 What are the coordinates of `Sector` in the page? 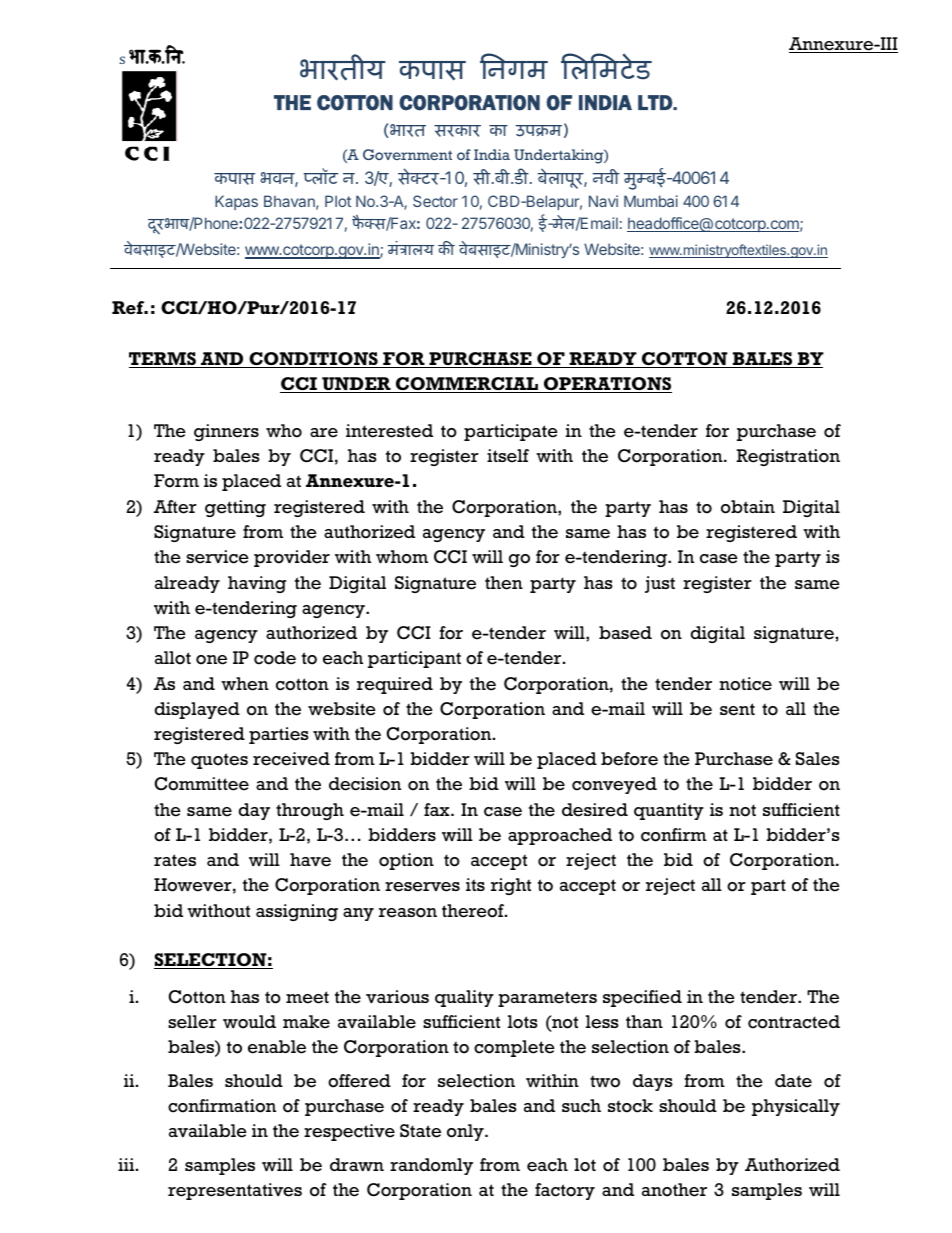 It's located at (435, 201).
